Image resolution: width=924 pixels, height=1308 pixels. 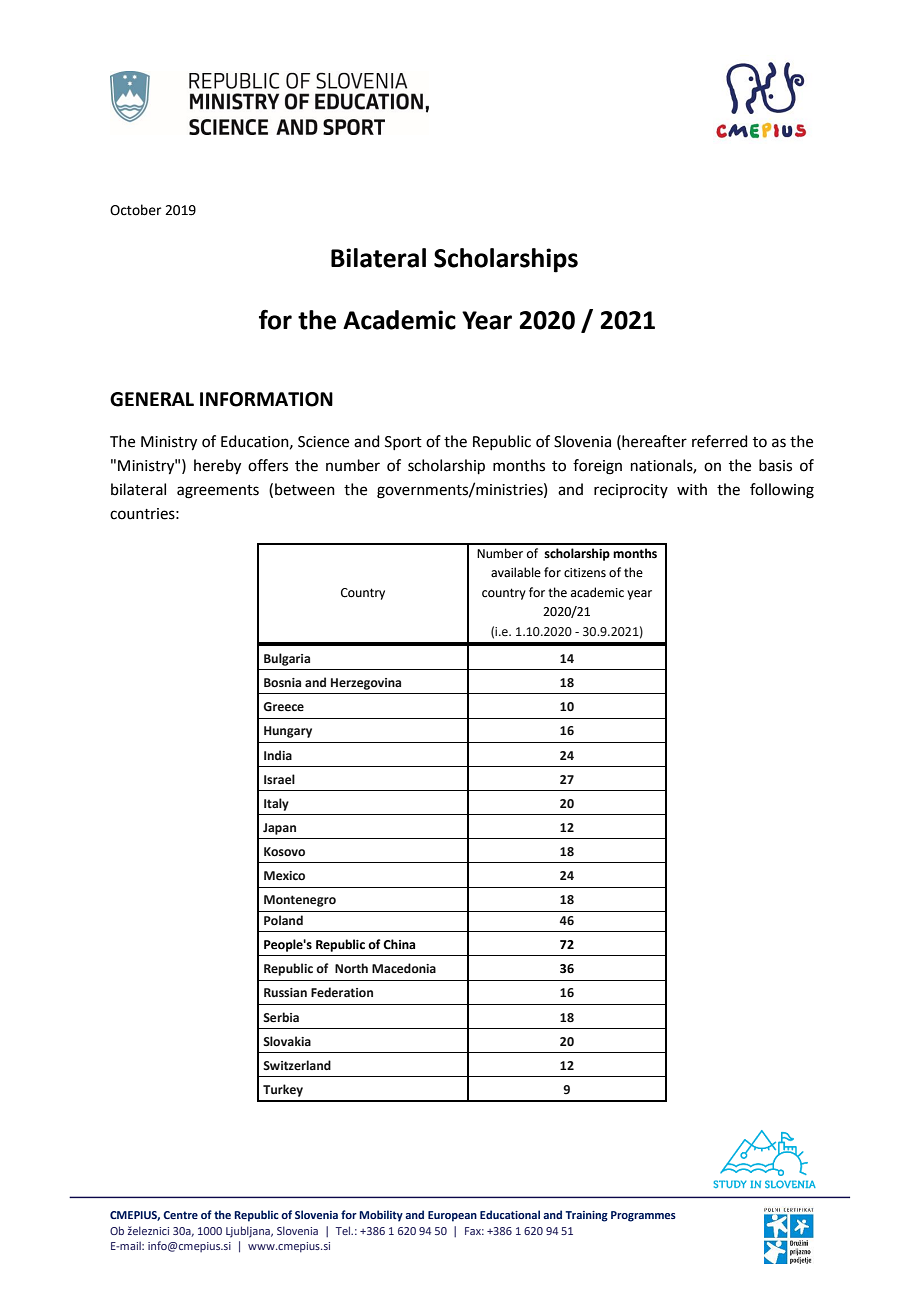 What do you see at coordinates (720, 441) in the image?
I see `referred` at bounding box center [720, 441].
